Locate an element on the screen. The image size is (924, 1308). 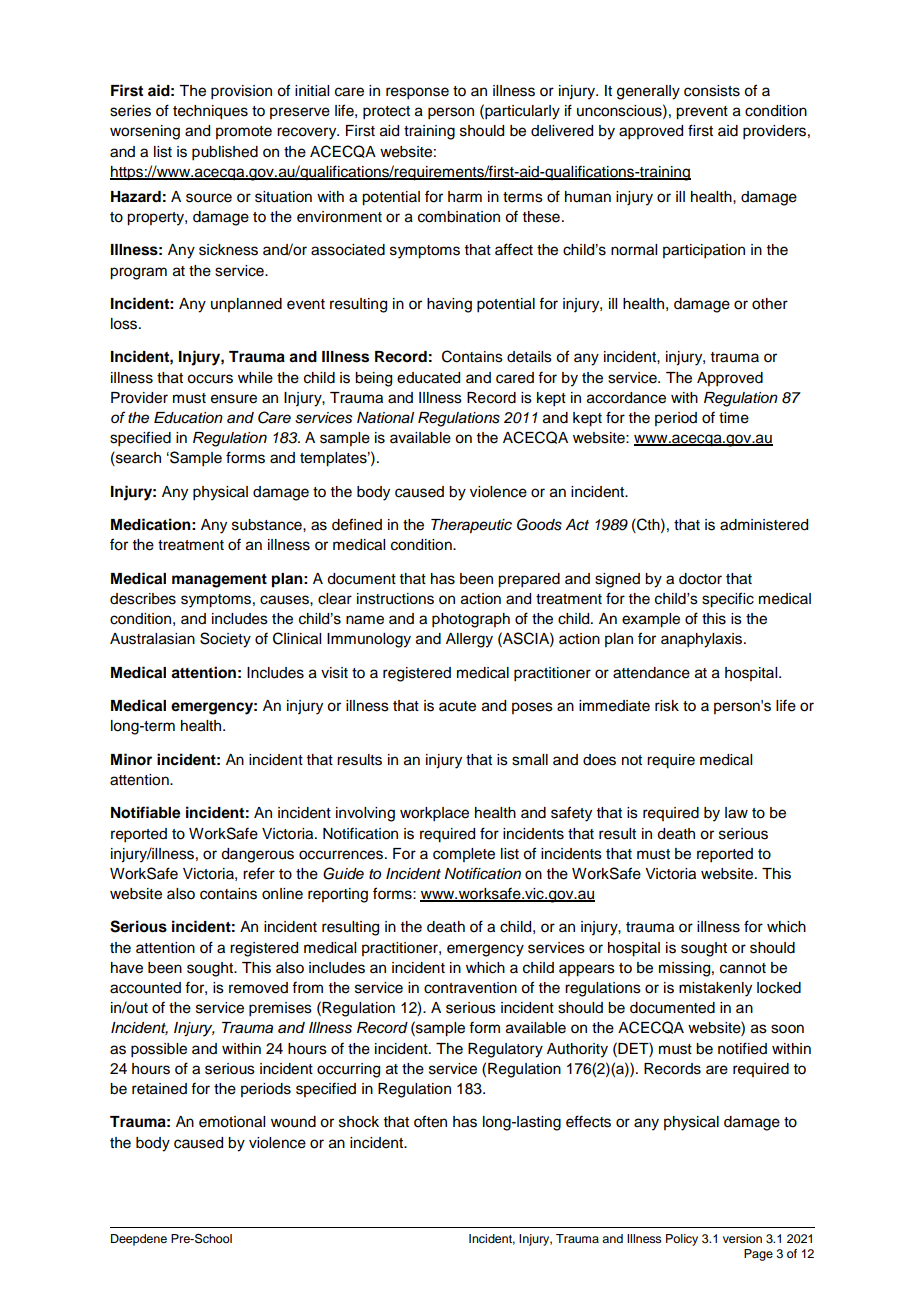
techniques is located at coordinates (210, 112).
